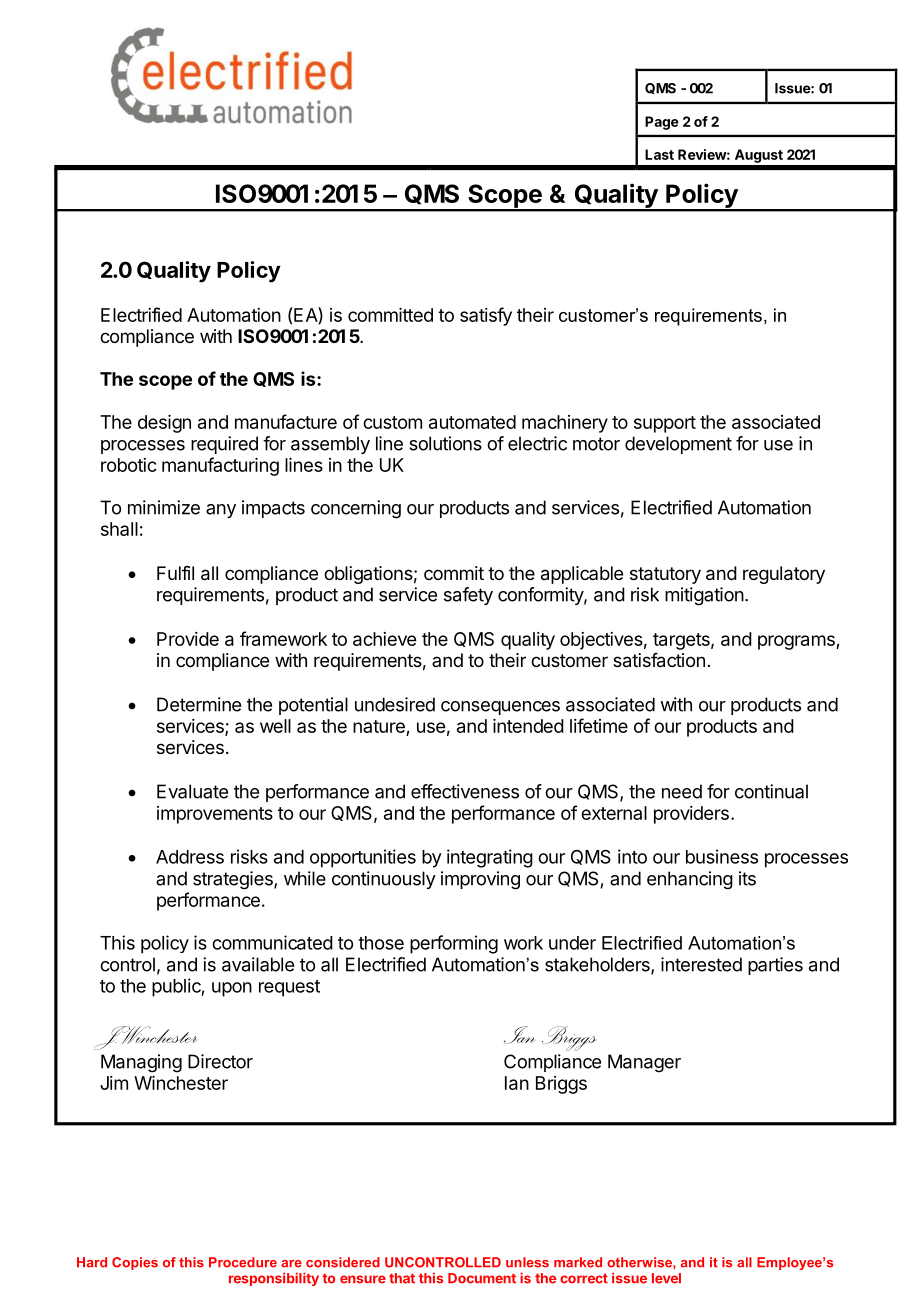  Describe the element at coordinates (659, 154) in the screenshot. I see `Last` at that location.
